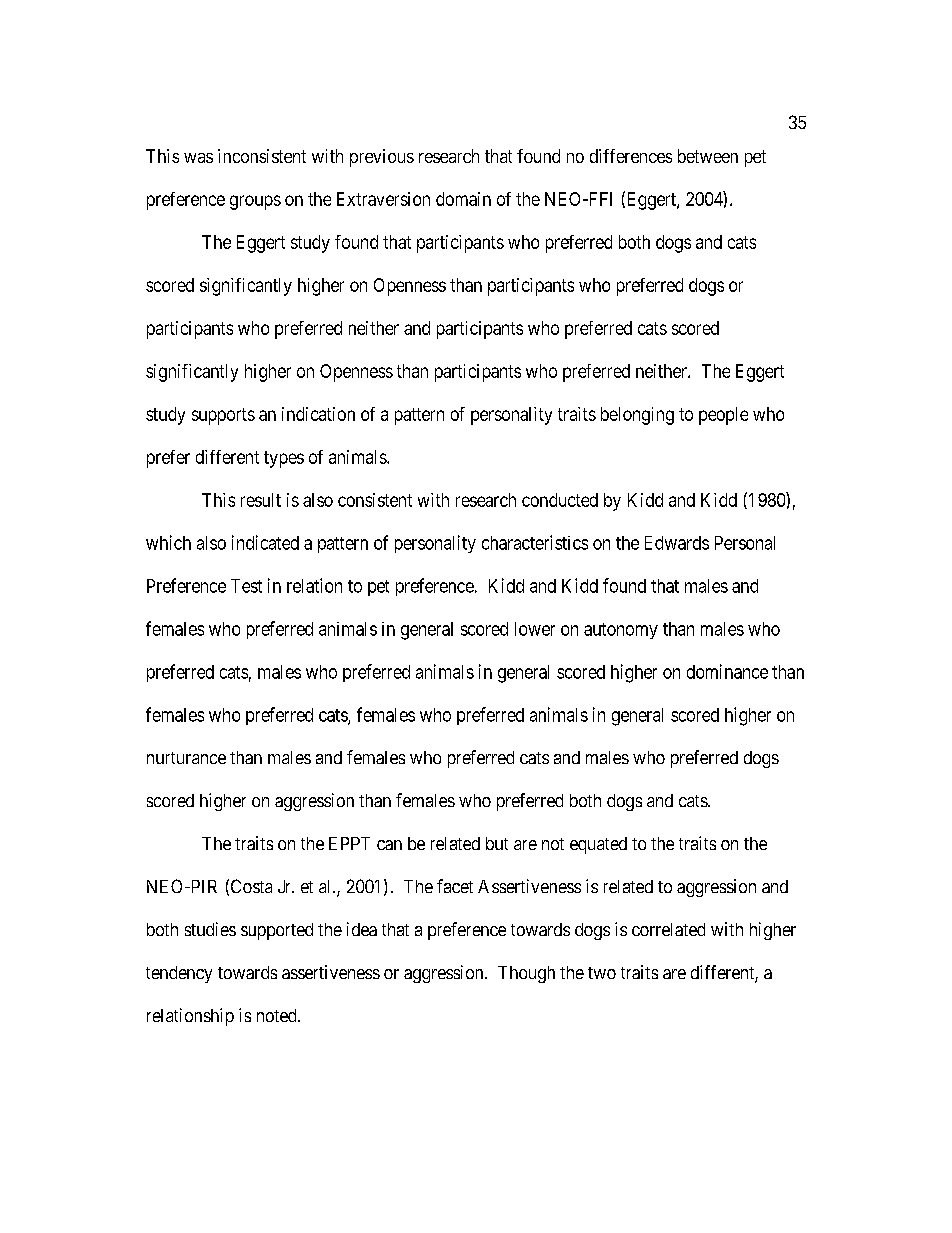 The width and height of the screenshot is (952, 1233). What do you see at coordinates (677, 543) in the screenshot?
I see `Edwards` at bounding box center [677, 543].
